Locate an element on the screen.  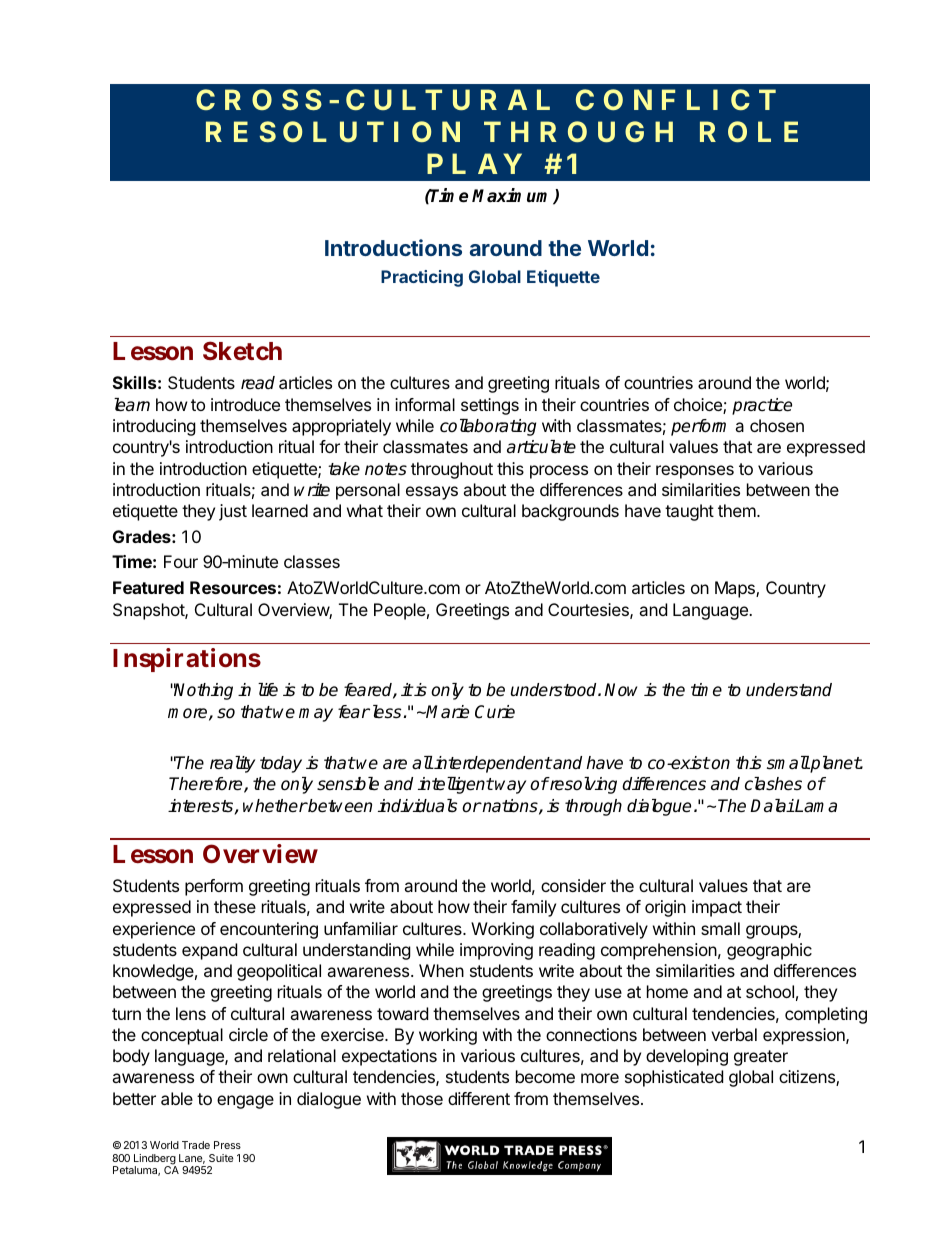
Practicing is located at coordinates (422, 278).
